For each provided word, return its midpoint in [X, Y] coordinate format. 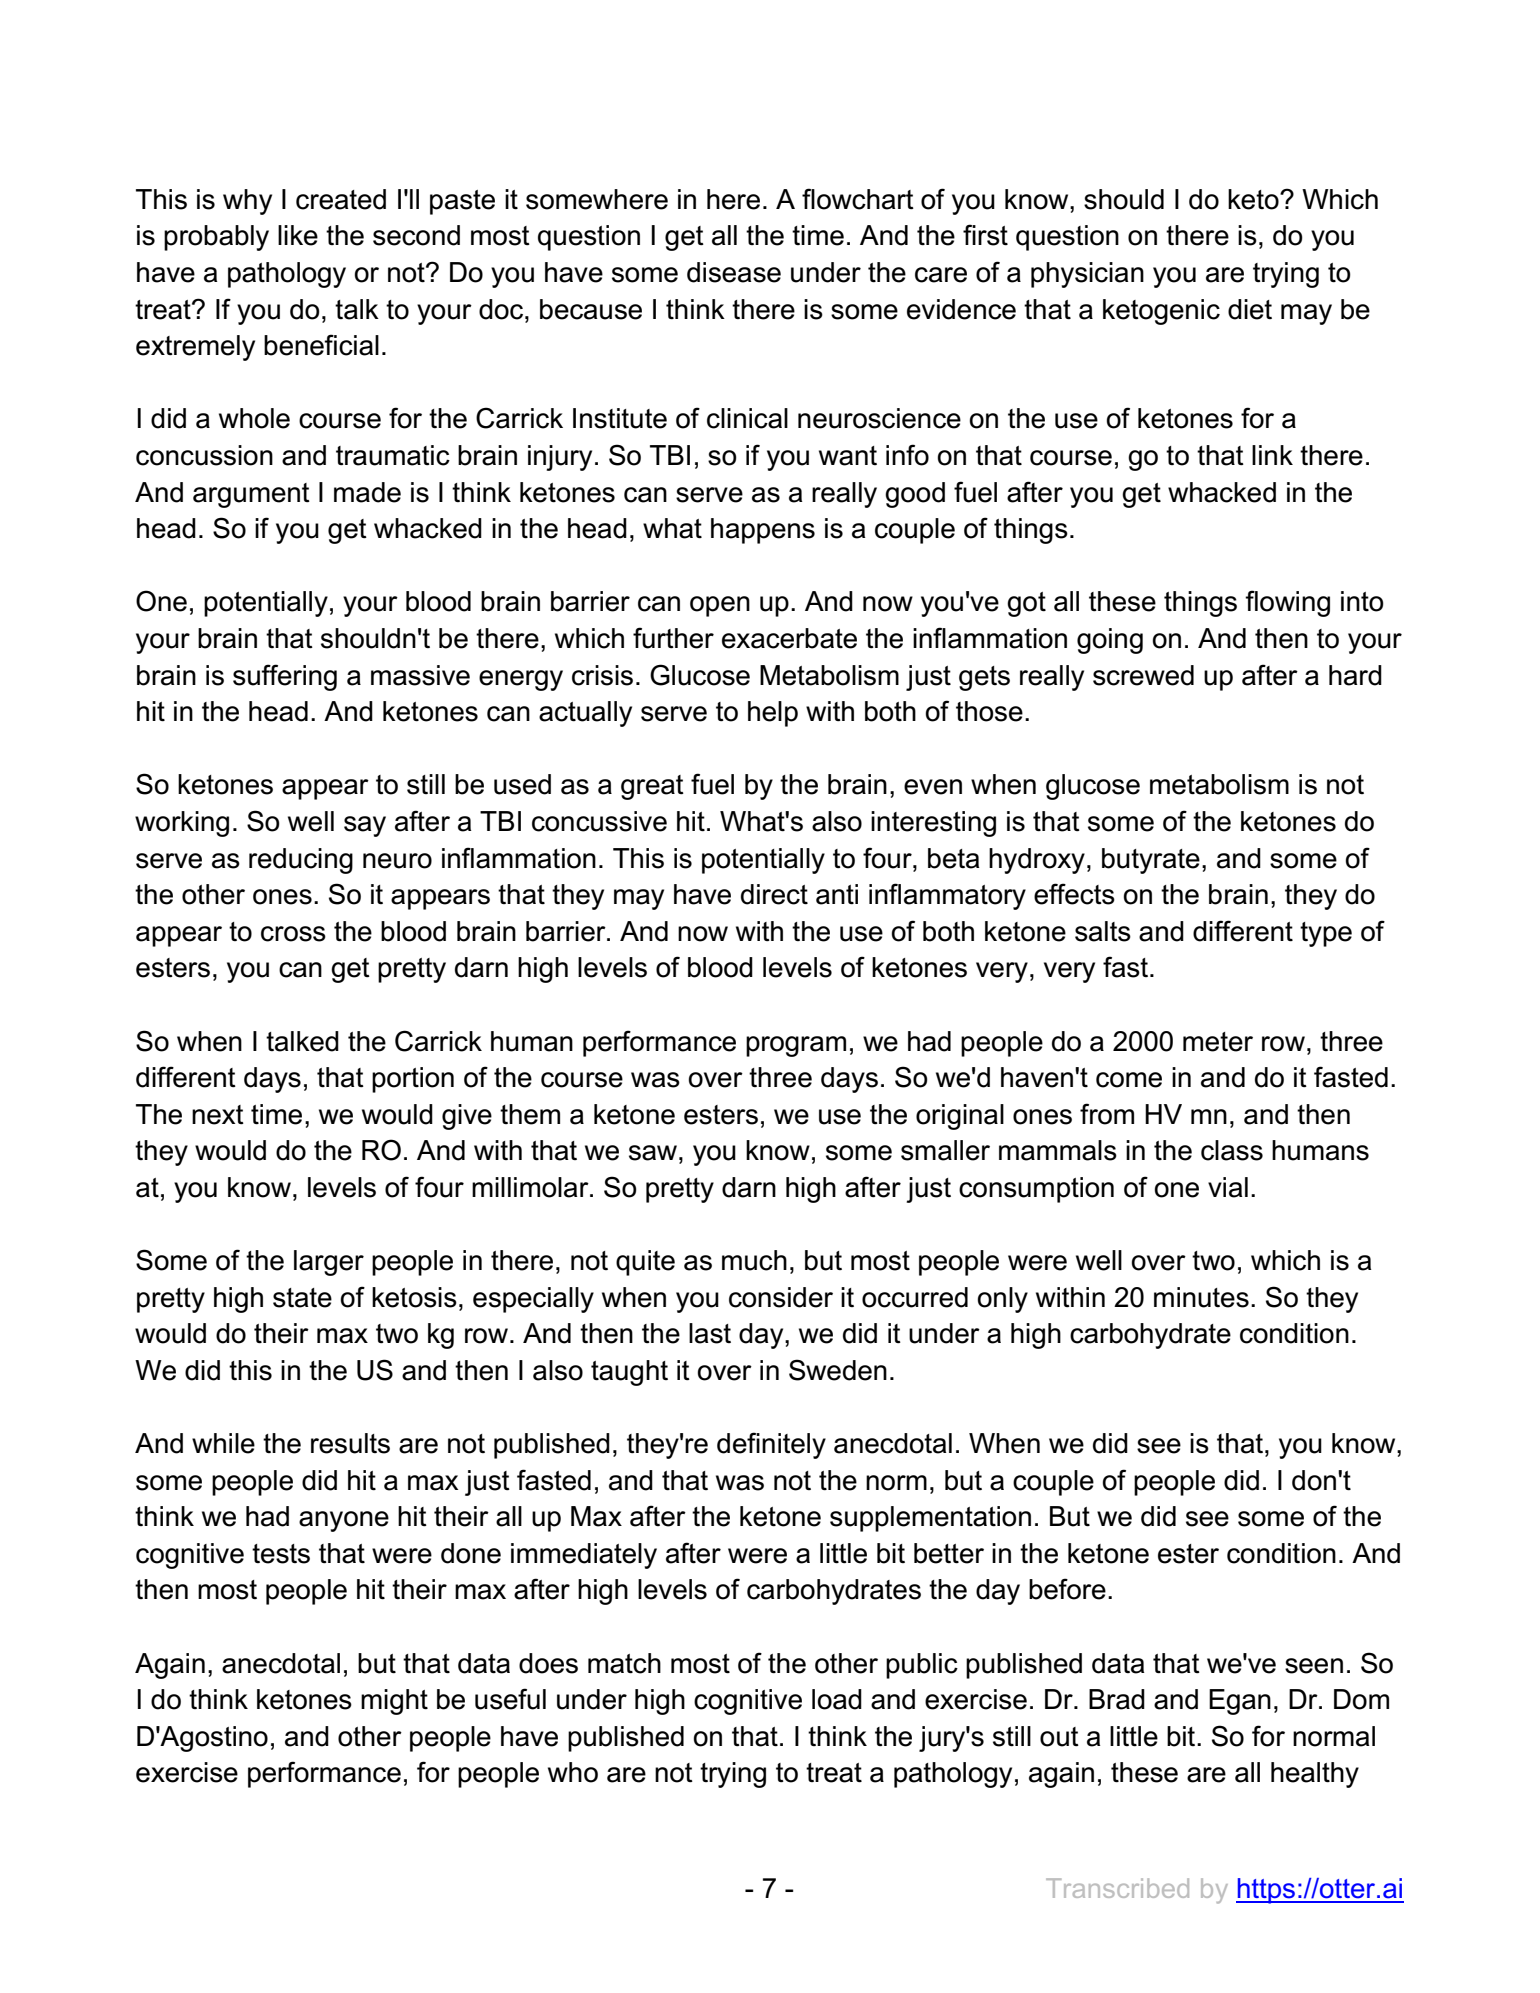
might [394, 1702]
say [365, 826]
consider [781, 1297]
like [298, 235]
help [773, 714]
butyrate [1151, 861]
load [837, 1699]
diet [1250, 309]
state [302, 1298]
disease [734, 272]
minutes [1201, 1297]
